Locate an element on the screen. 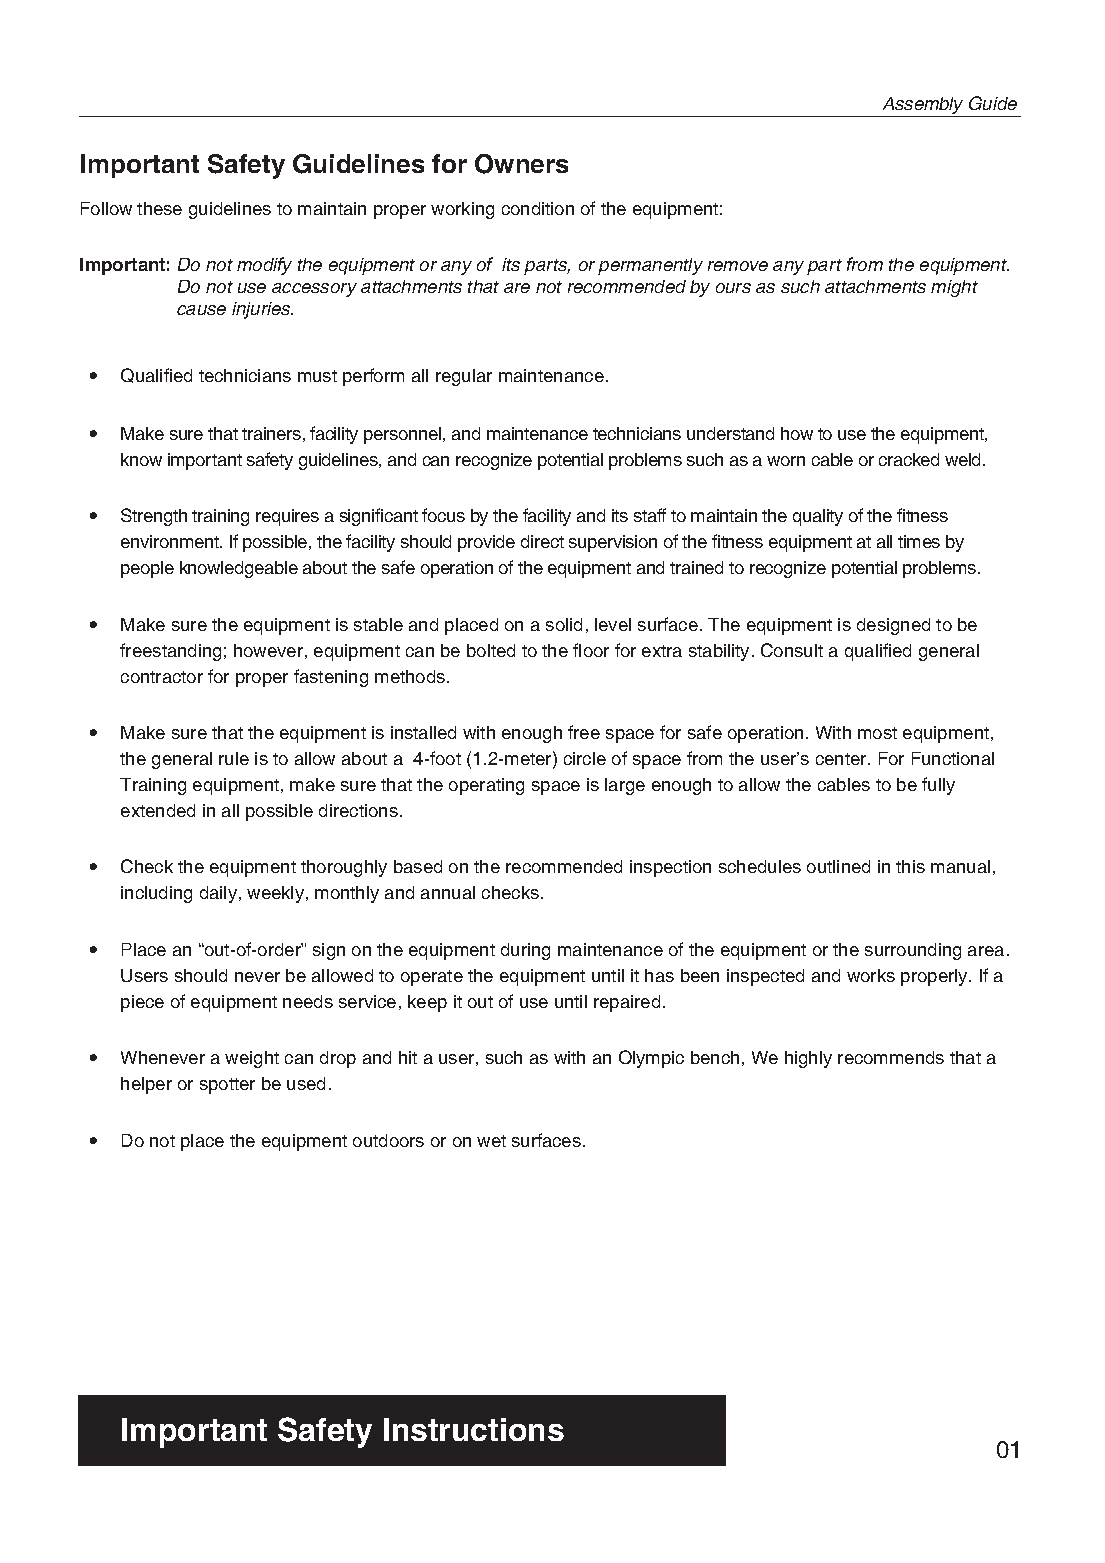 The image size is (1105, 1563). Instructions is located at coordinates (474, 1429).
